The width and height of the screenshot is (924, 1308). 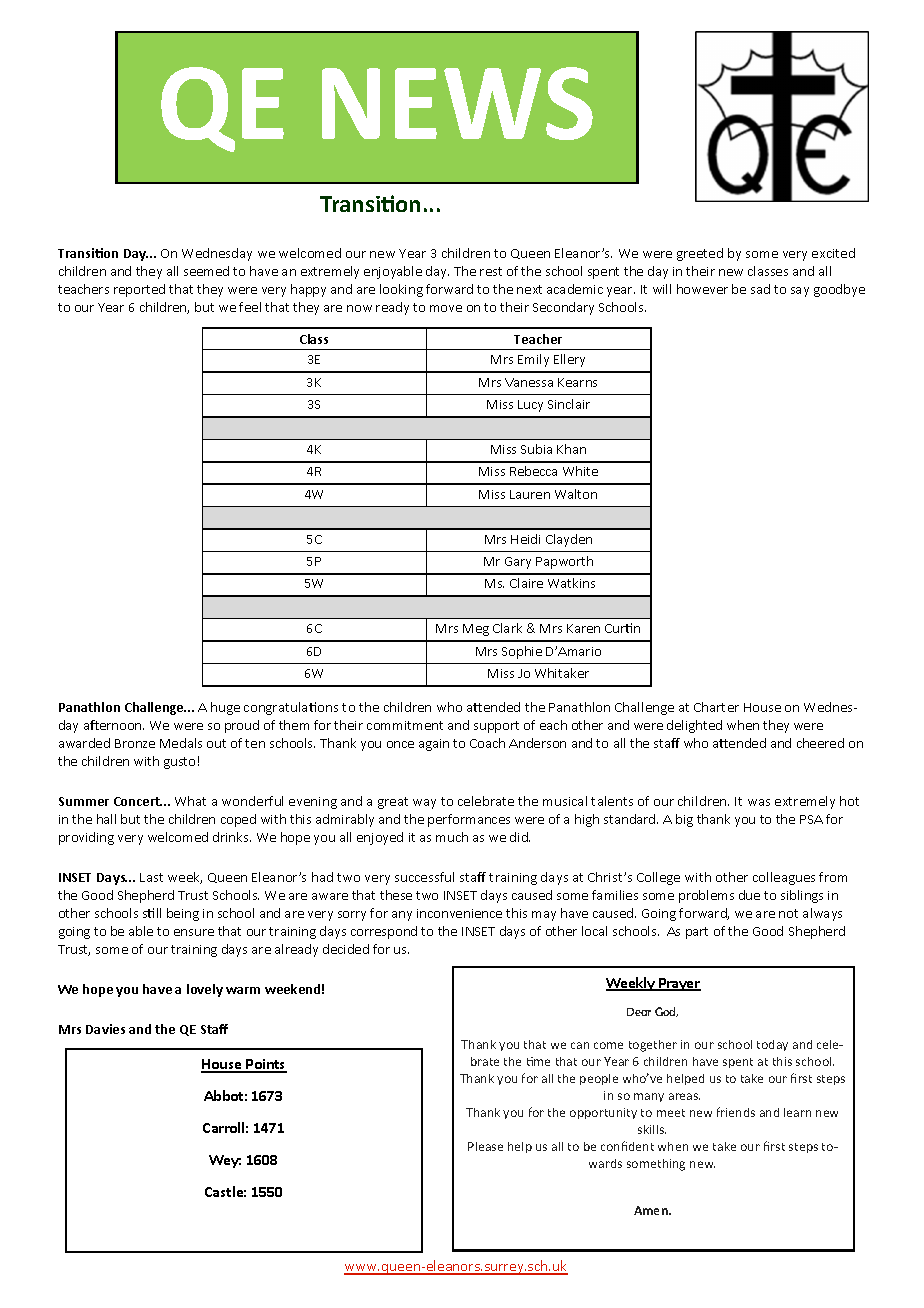 I want to click on seemed, so click(x=206, y=271).
